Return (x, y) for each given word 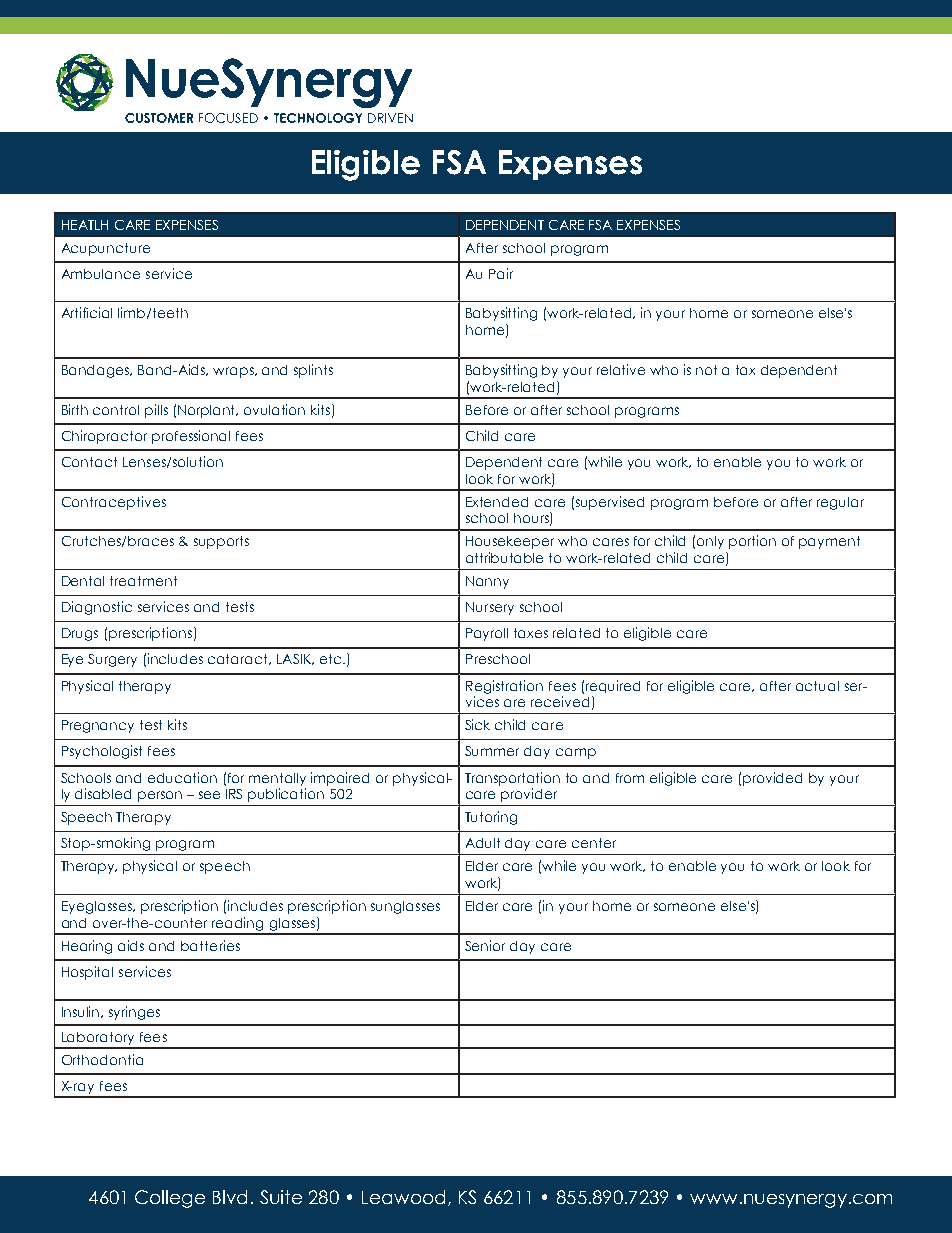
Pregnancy (98, 726)
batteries (210, 945)
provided (772, 779)
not (706, 370)
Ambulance (101, 274)
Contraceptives (114, 503)
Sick (477, 724)
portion (752, 542)
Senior (485, 945)
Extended (497, 502)
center (594, 843)
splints (313, 371)
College (170, 1199)
